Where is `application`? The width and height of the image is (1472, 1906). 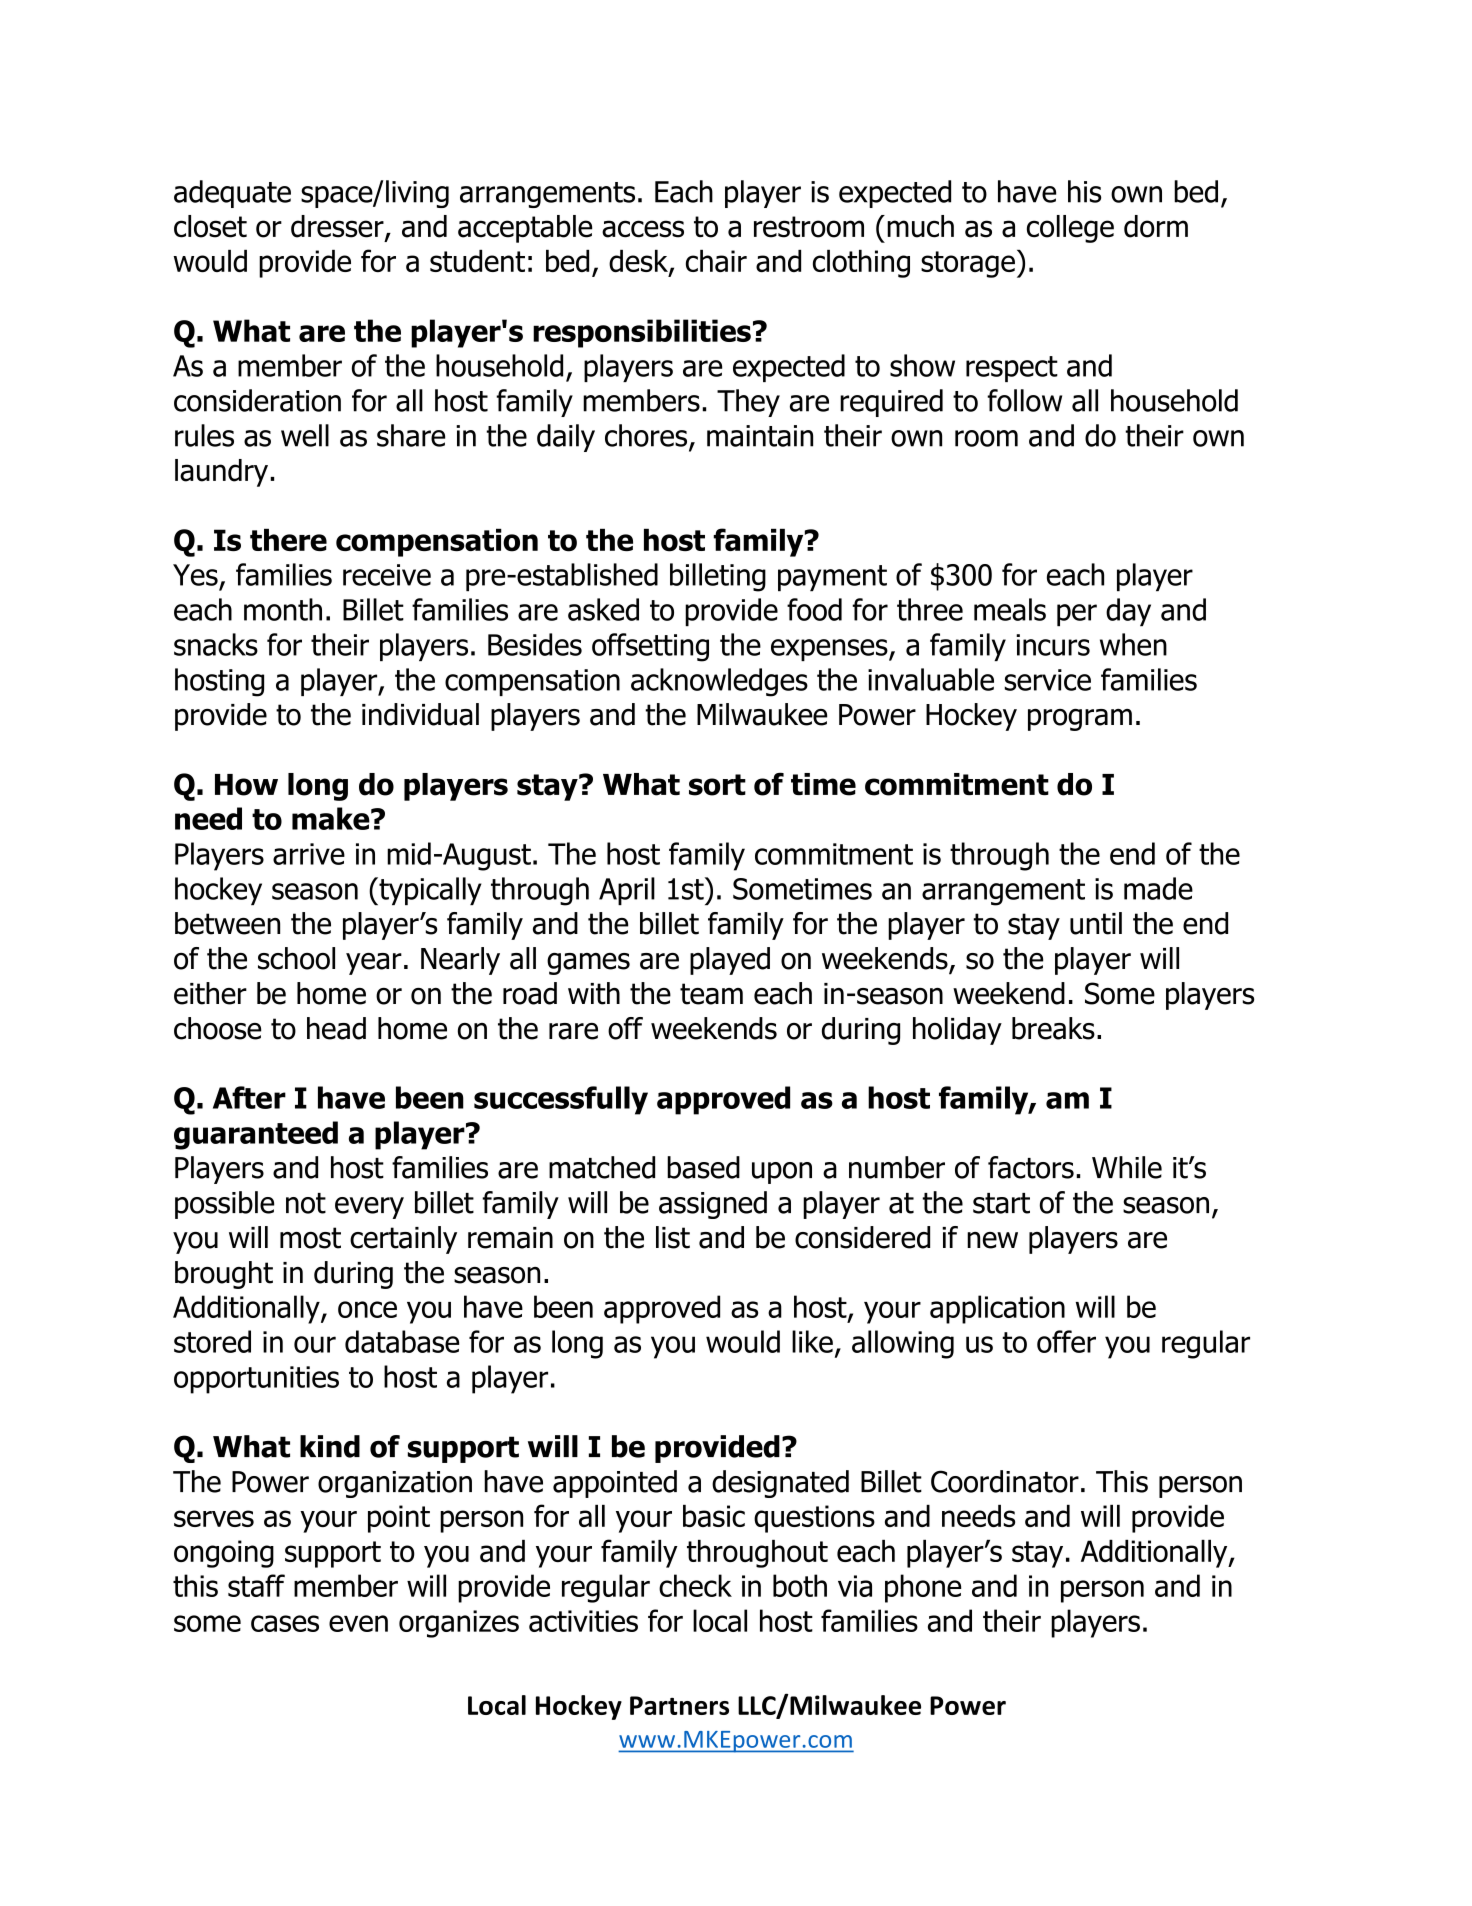 application is located at coordinates (997, 1309).
